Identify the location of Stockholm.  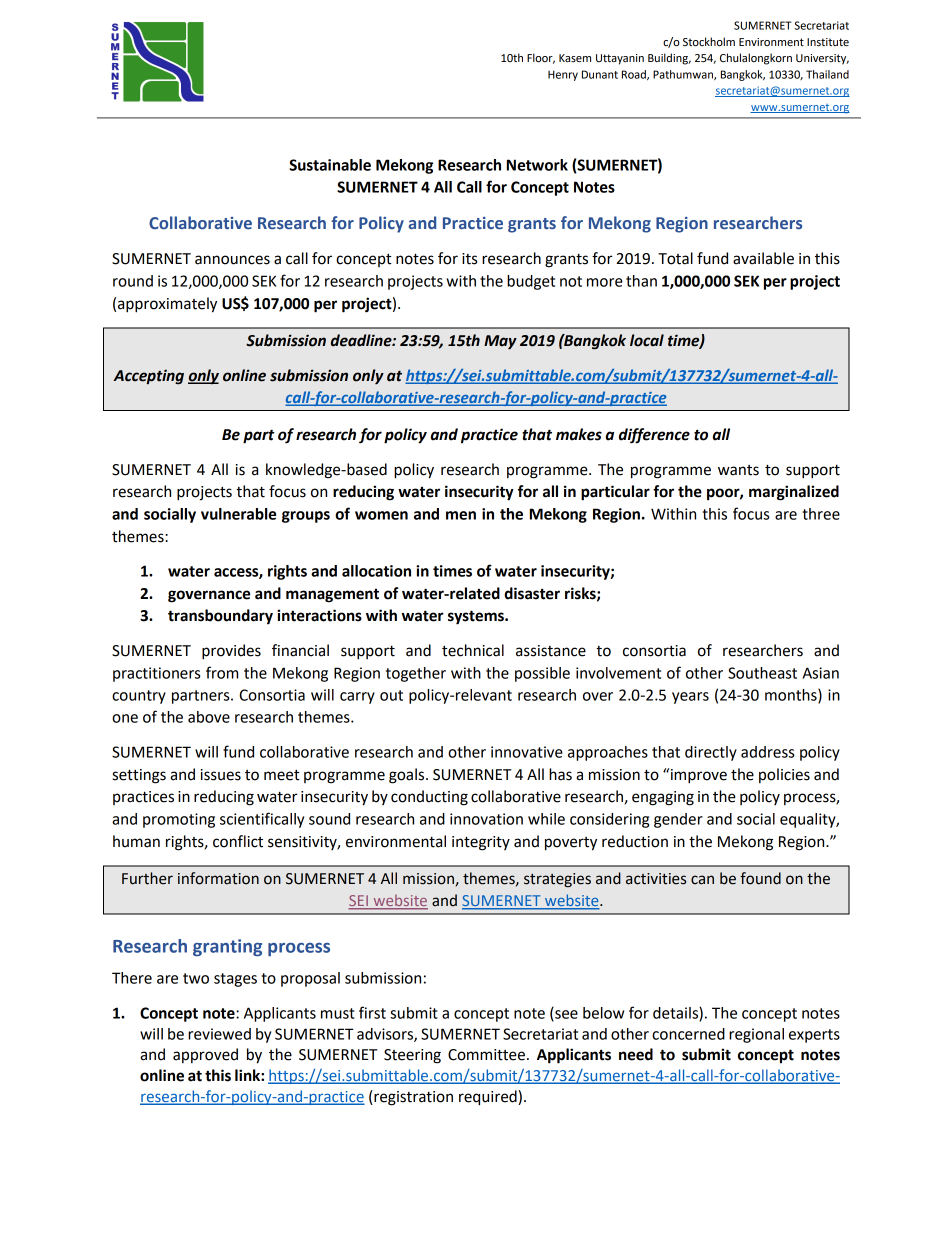
(709, 41).
